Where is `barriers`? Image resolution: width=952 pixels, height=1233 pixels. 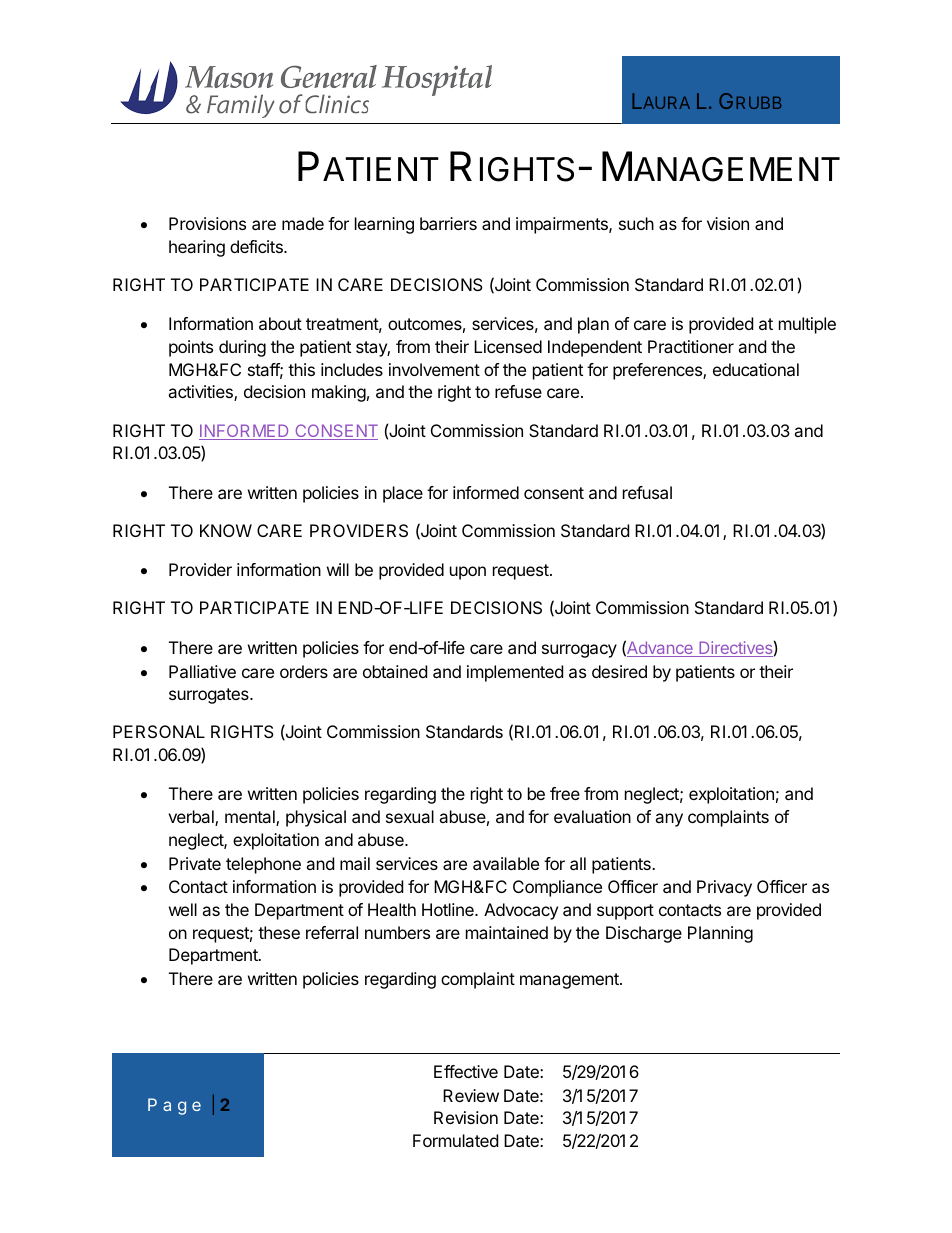
barriers is located at coordinates (448, 223).
